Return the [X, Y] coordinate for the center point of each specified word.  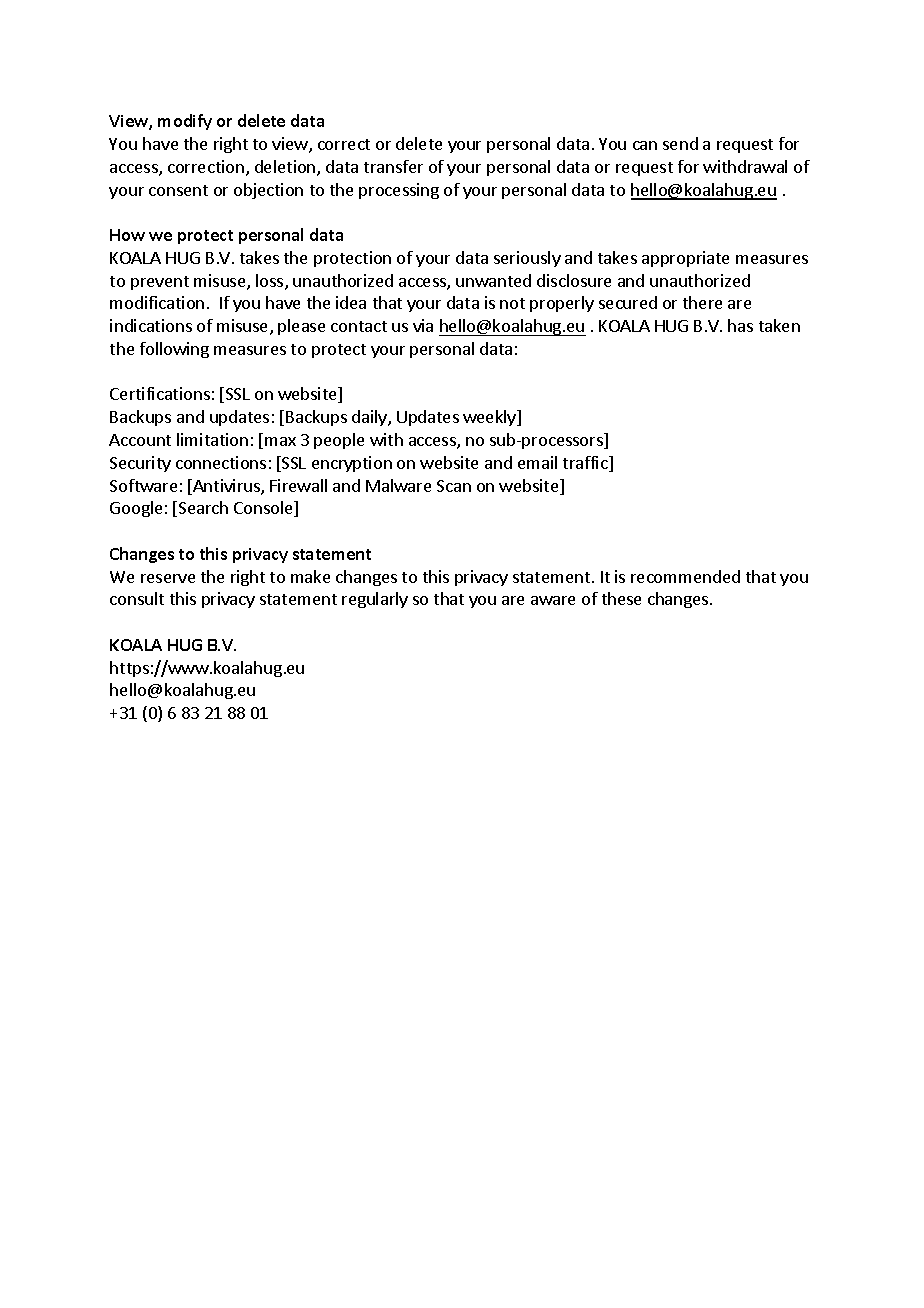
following [174, 350]
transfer [393, 166]
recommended [685, 576]
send [680, 143]
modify [185, 122]
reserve [168, 578]
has [740, 325]
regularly [375, 600]
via [423, 325]
